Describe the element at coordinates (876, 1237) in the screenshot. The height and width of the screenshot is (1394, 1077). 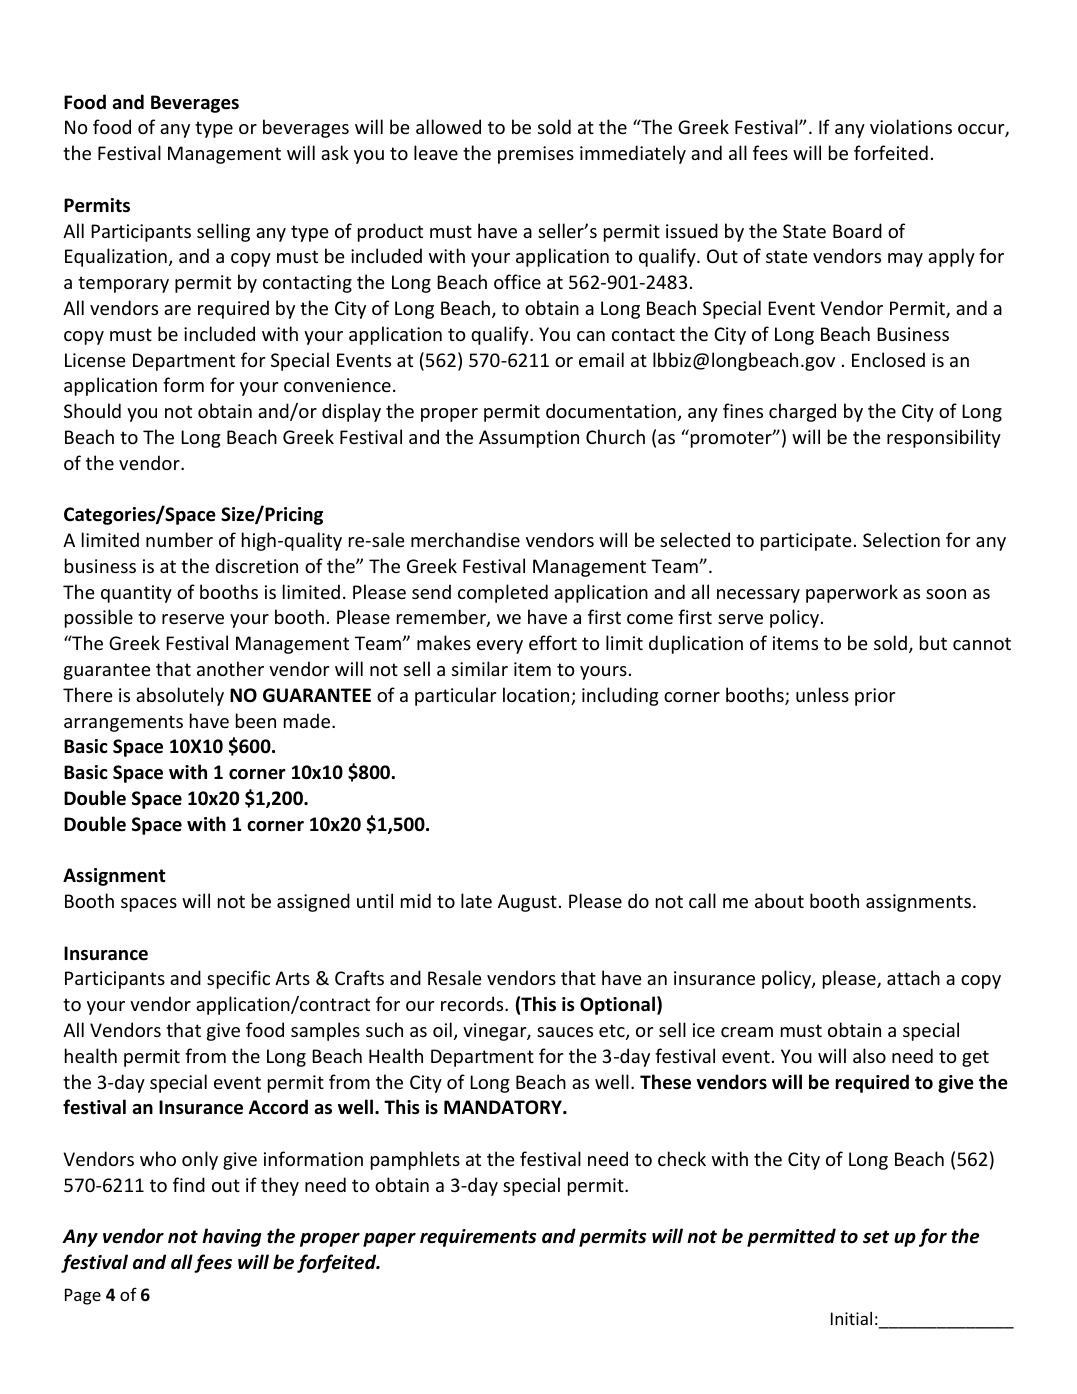
I see `set` at that location.
